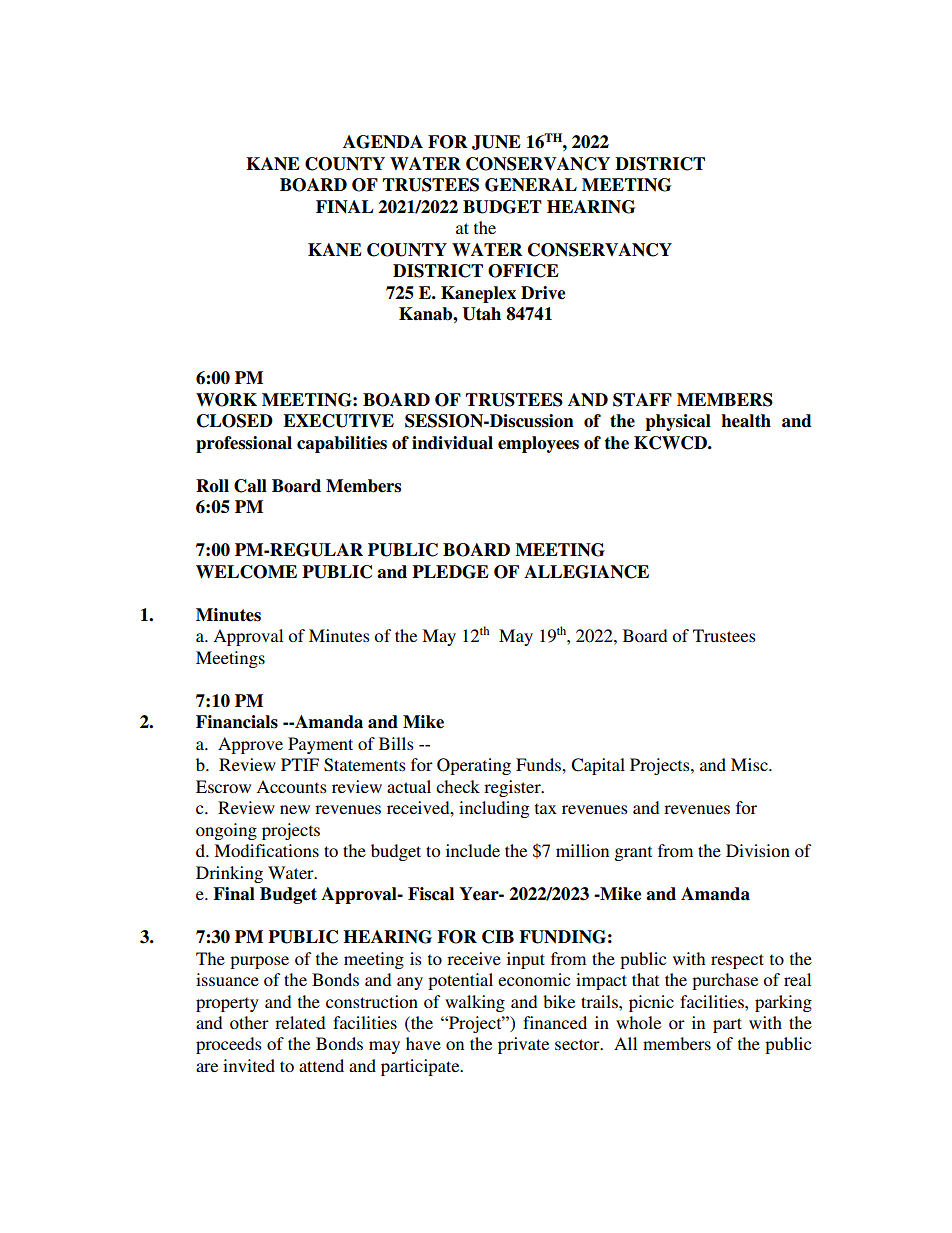 The image size is (952, 1233). I want to click on PLEDGE, so click(450, 572).
